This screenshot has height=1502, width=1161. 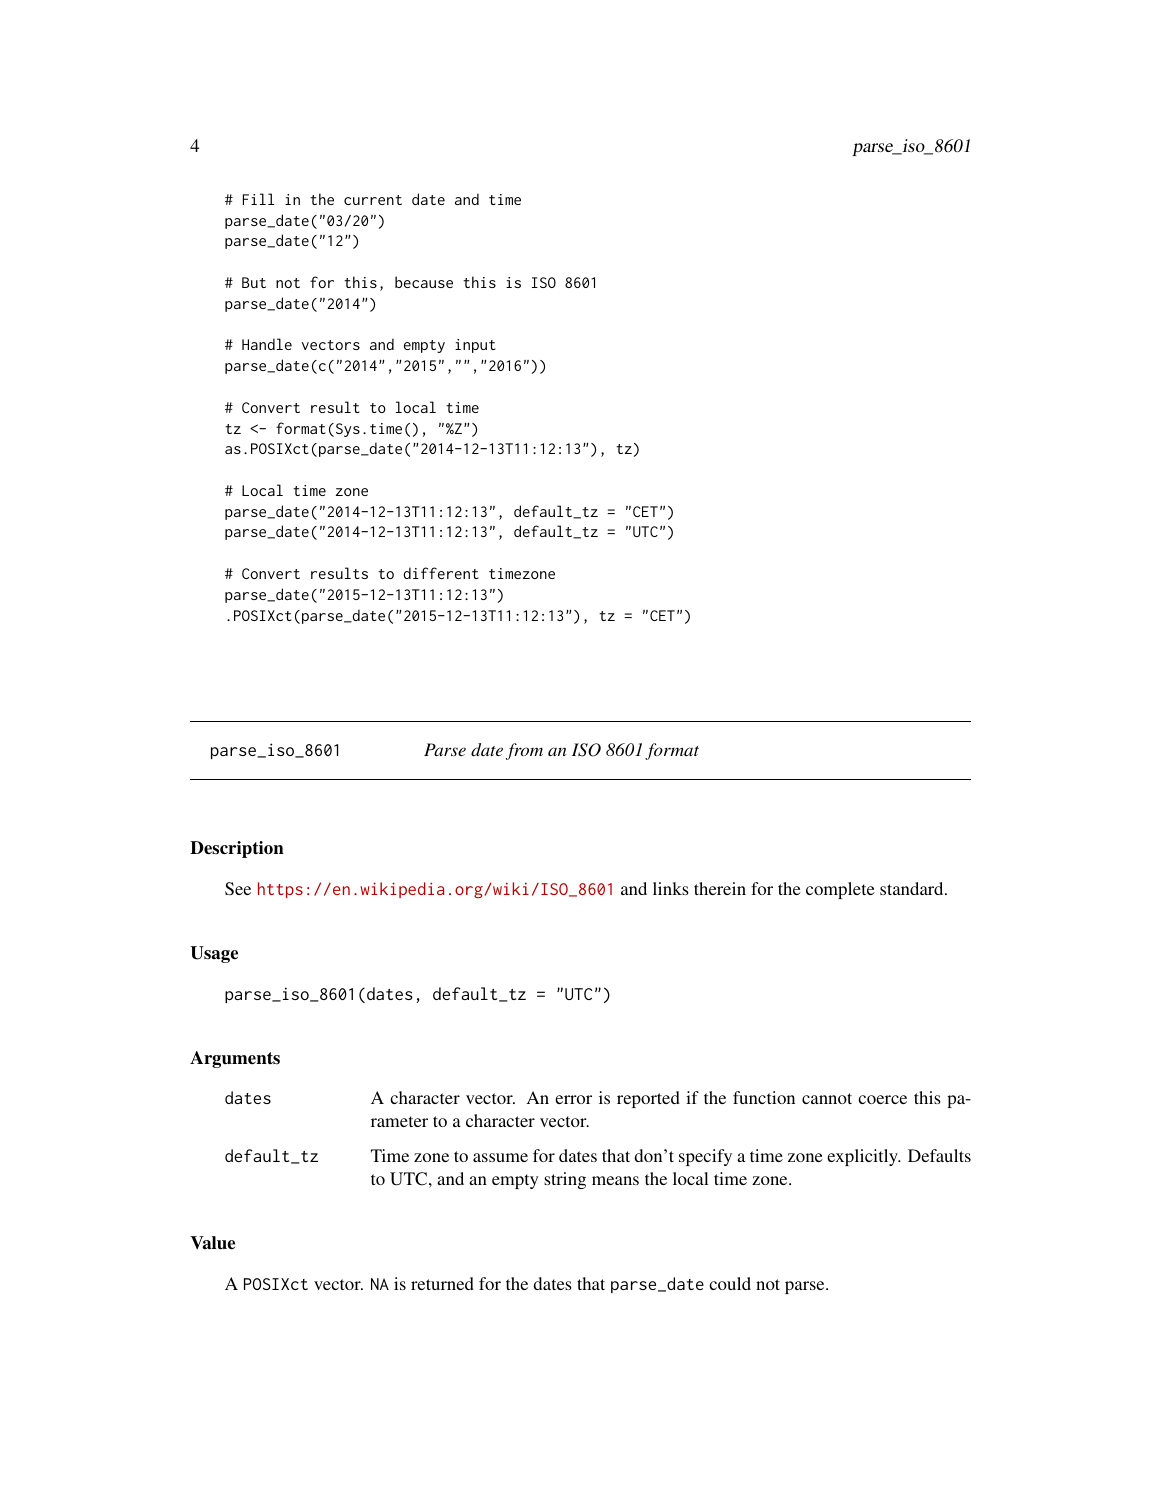 What do you see at coordinates (475, 346) in the screenshot?
I see `input` at bounding box center [475, 346].
